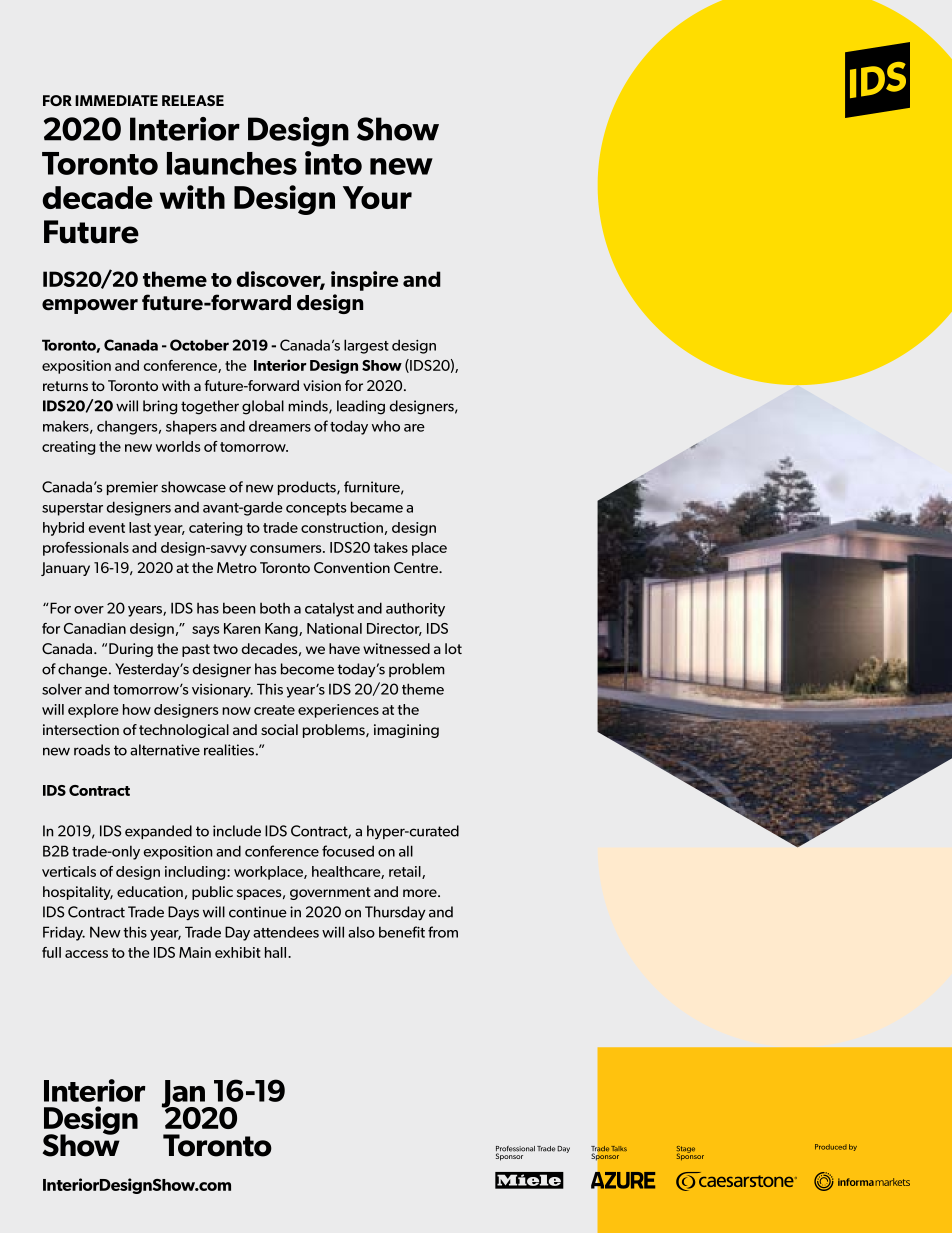 The image size is (952, 1233). I want to click on bring, so click(160, 407).
